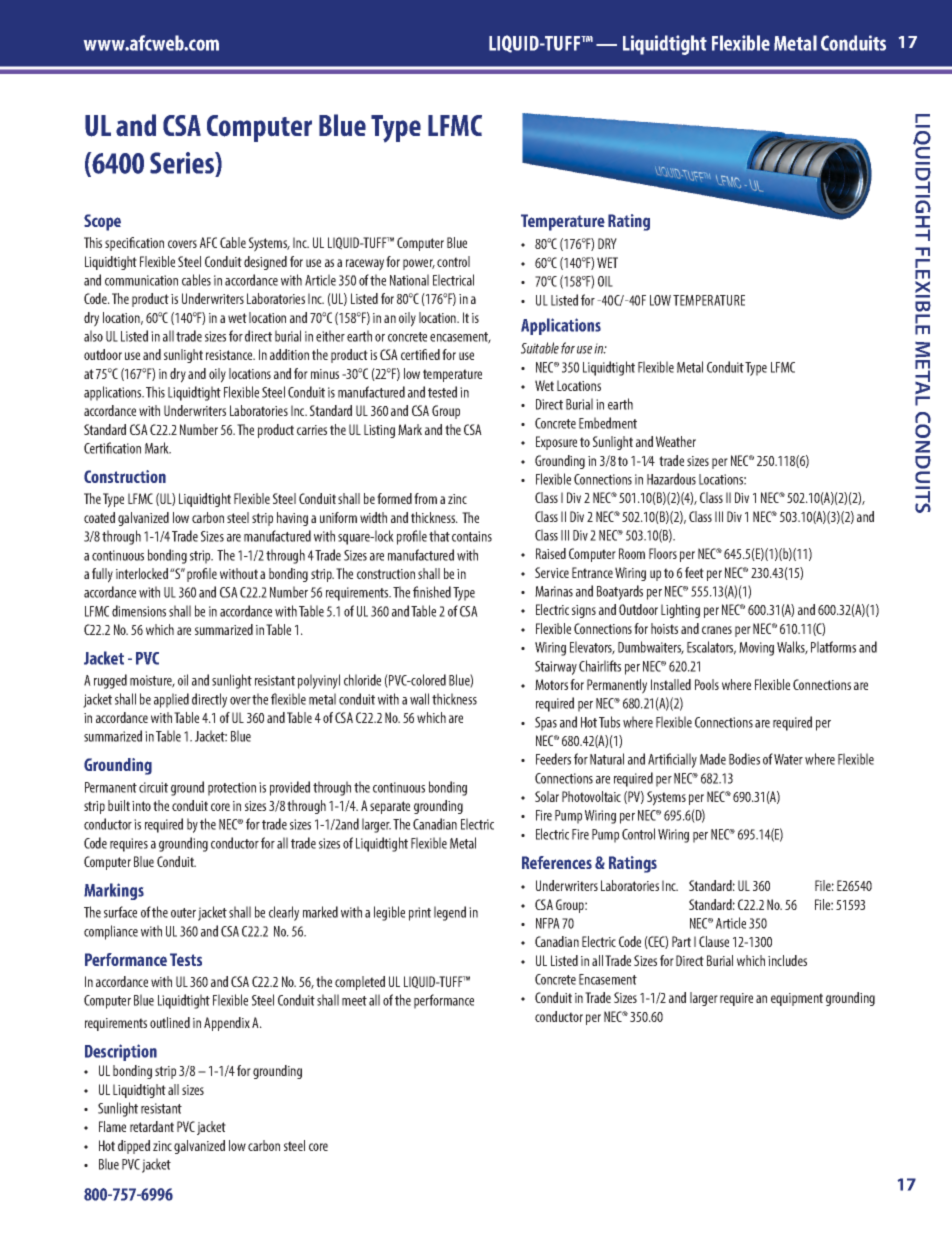 This screenshot has width=952, height=1233. Describe the element at coordinates (676, 441) in the screenshot. I see `Weather` at that location.
